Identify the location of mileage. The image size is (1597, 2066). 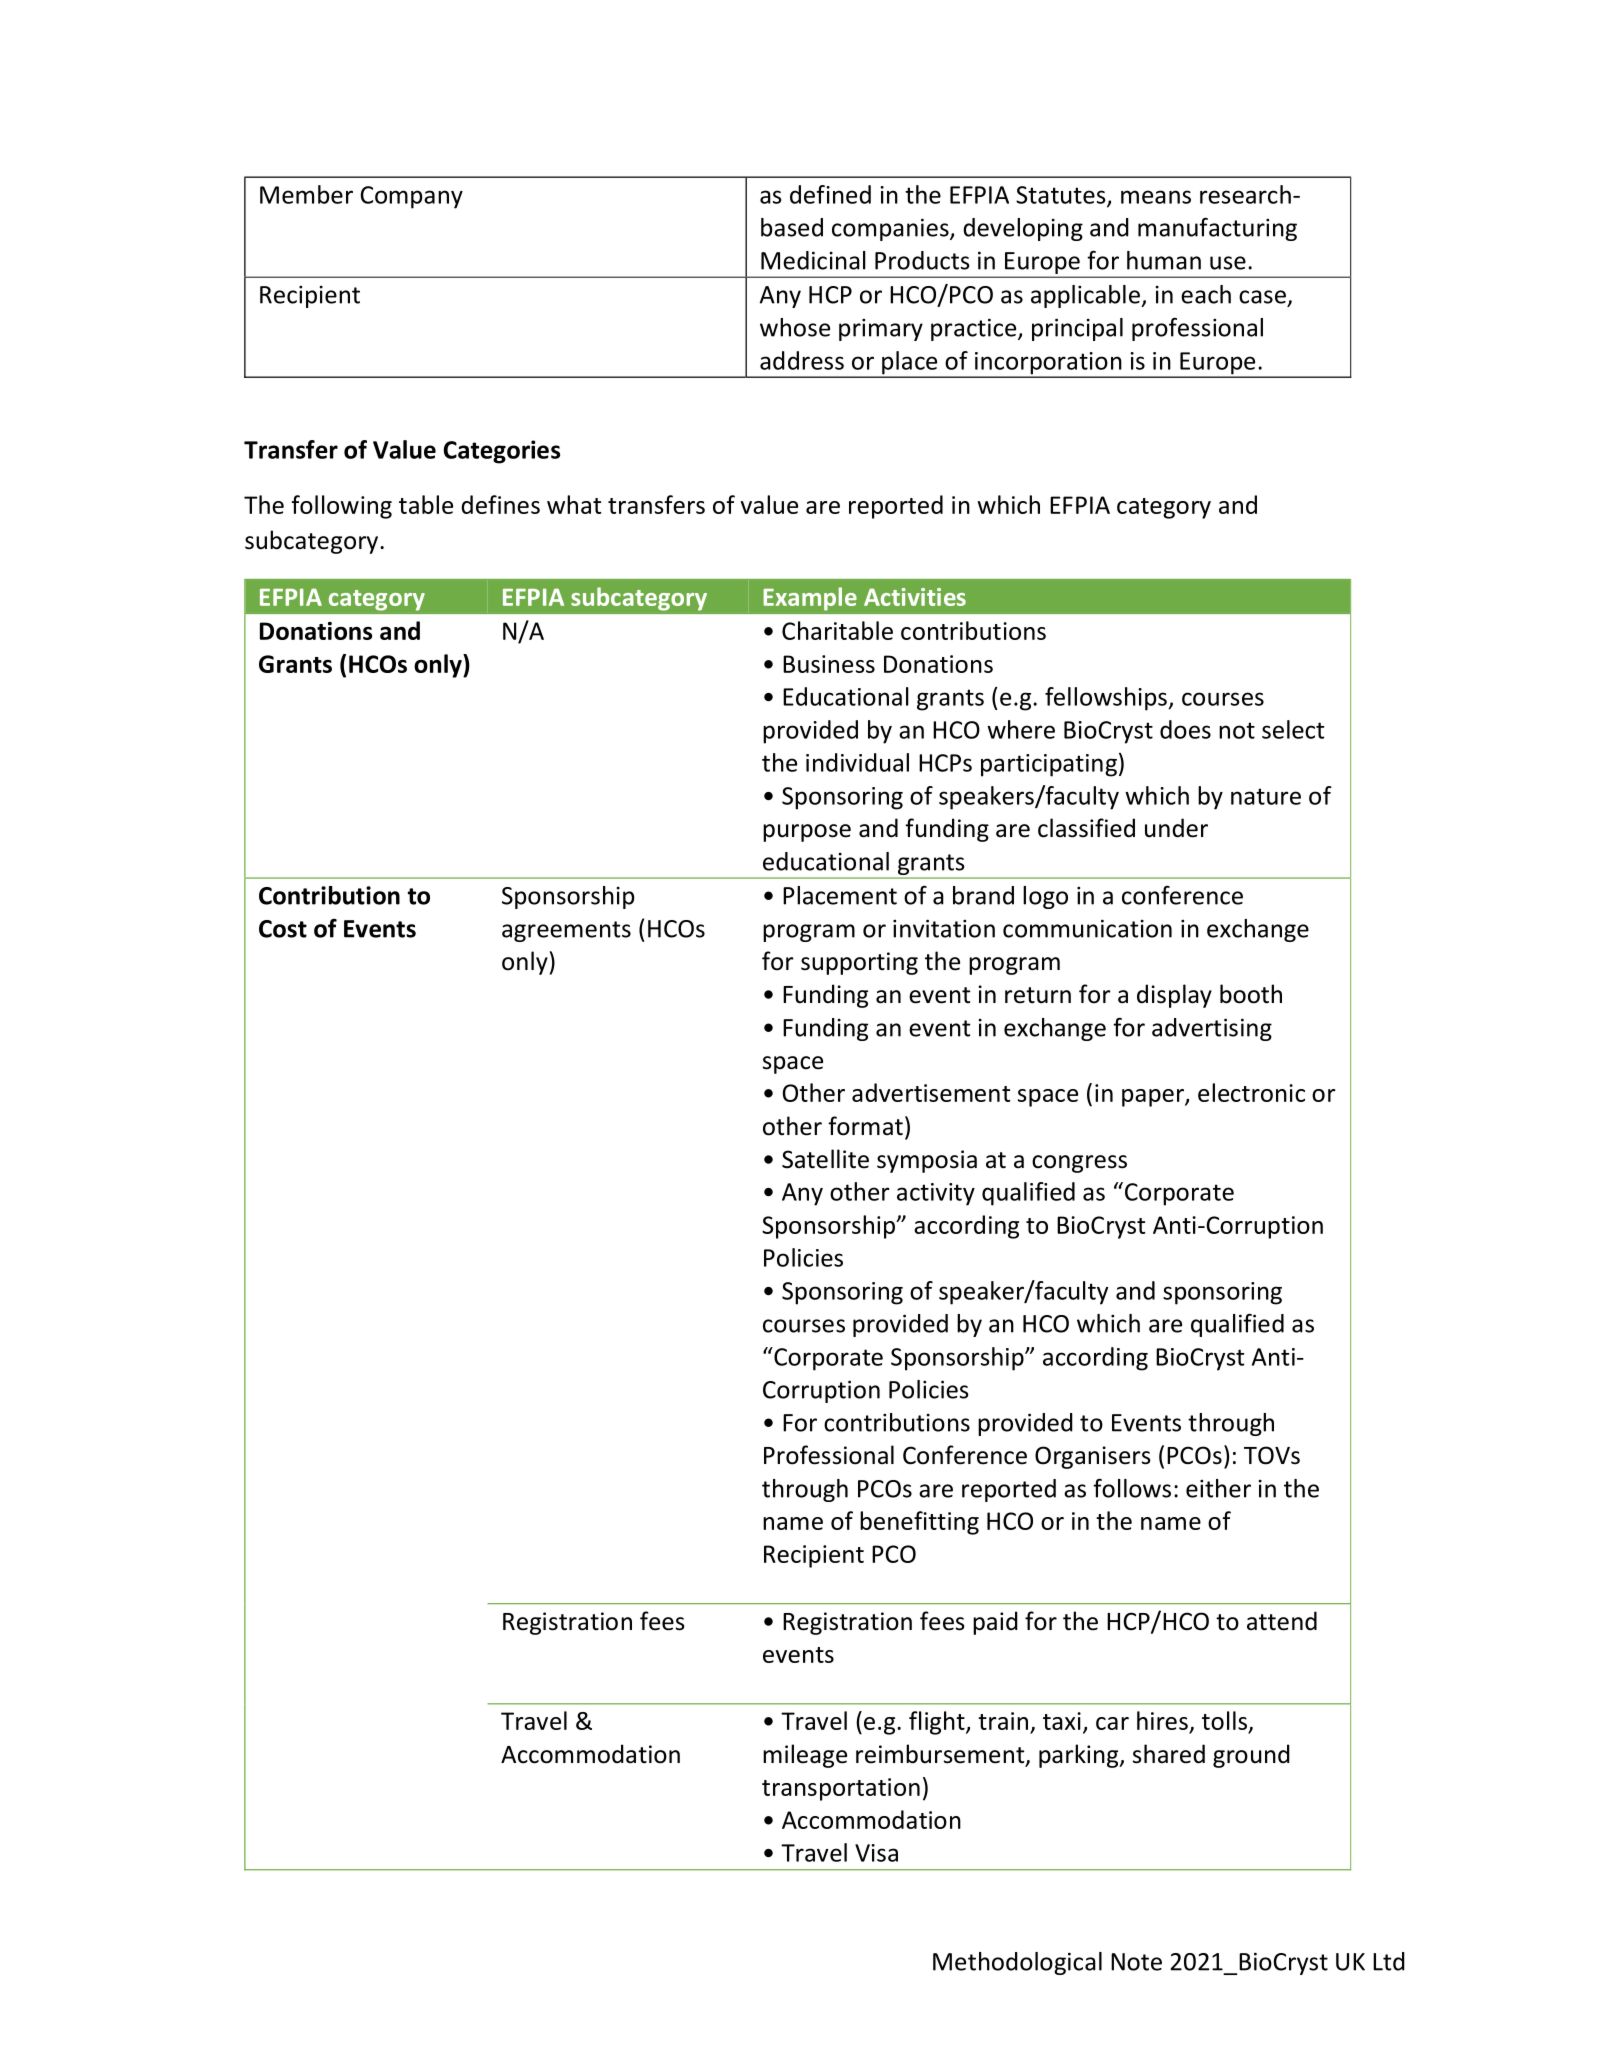
(805, 1756).
